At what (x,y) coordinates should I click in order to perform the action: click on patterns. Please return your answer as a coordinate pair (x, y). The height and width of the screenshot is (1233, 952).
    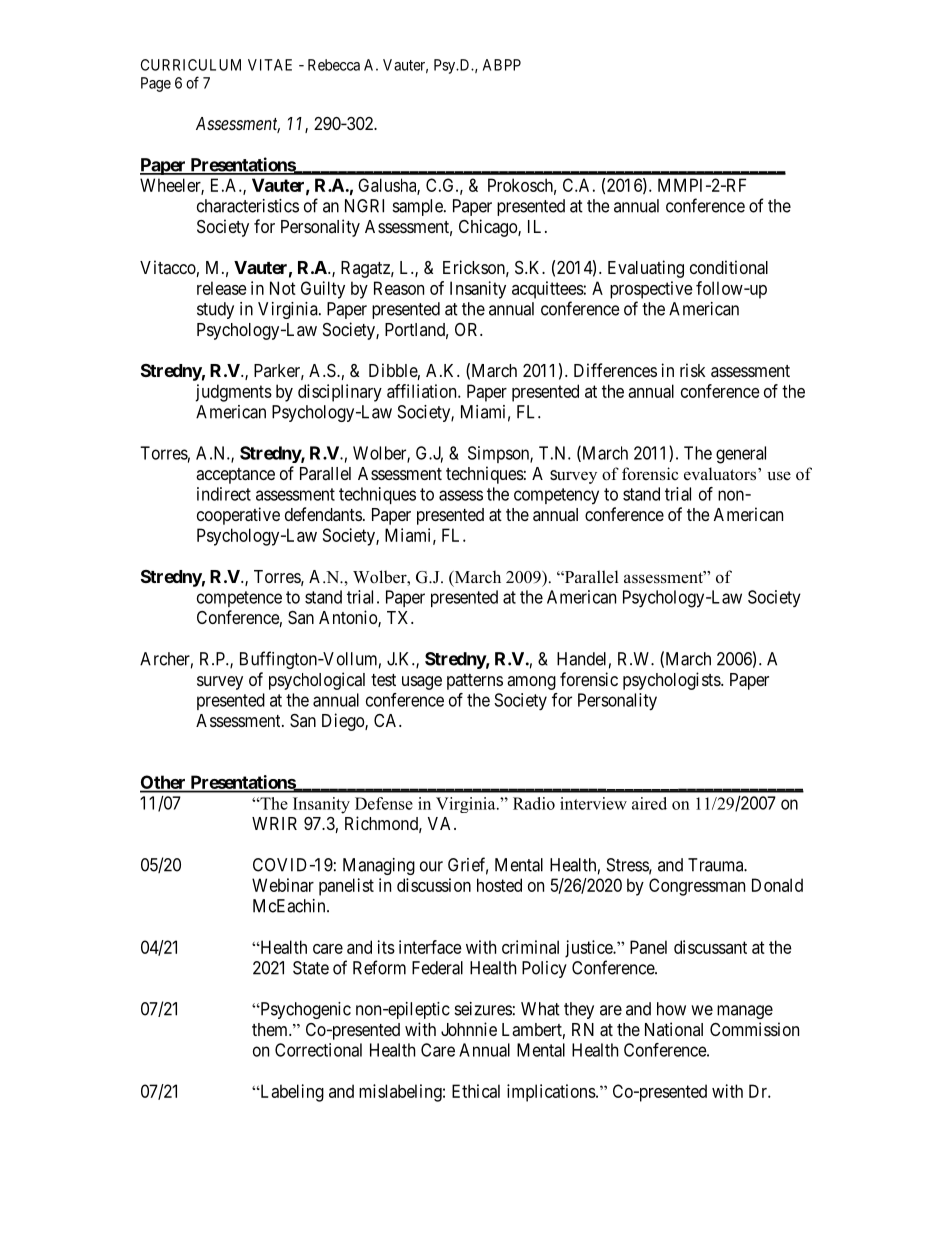
    Looking at the image, I should click on (475, 682).
